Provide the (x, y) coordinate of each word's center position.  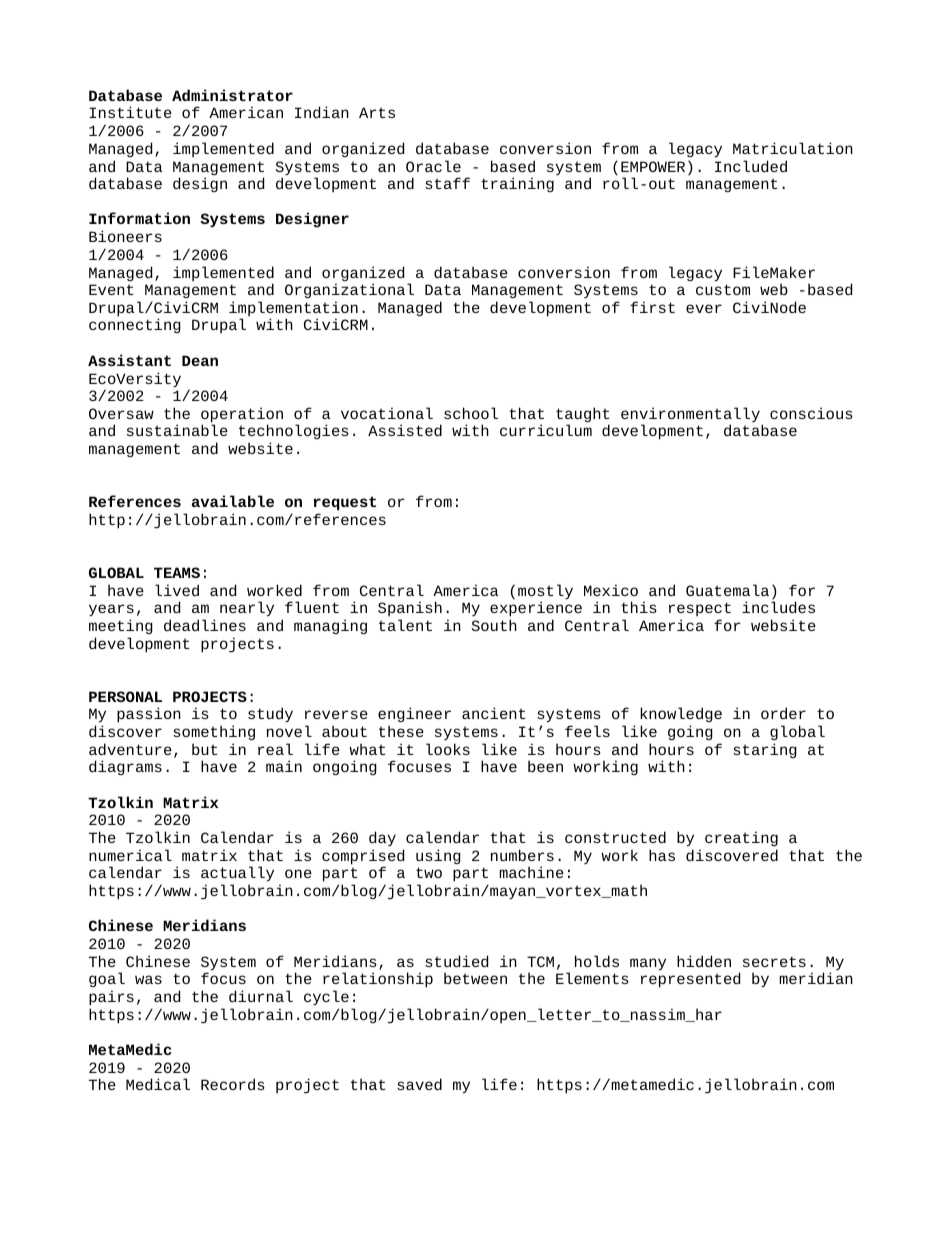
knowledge (681, 714)
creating (741, 838)
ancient (493, 713)
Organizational (349, 290)
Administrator (232, 95)
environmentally (690, 416)
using (438, 856)
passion (149, 715)
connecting (135, 325)
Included (751, 166)
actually (237, 875)
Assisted (405, 430)
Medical (158, 1084)
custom (723, 289)
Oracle (433, 166)
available (233, 501)
